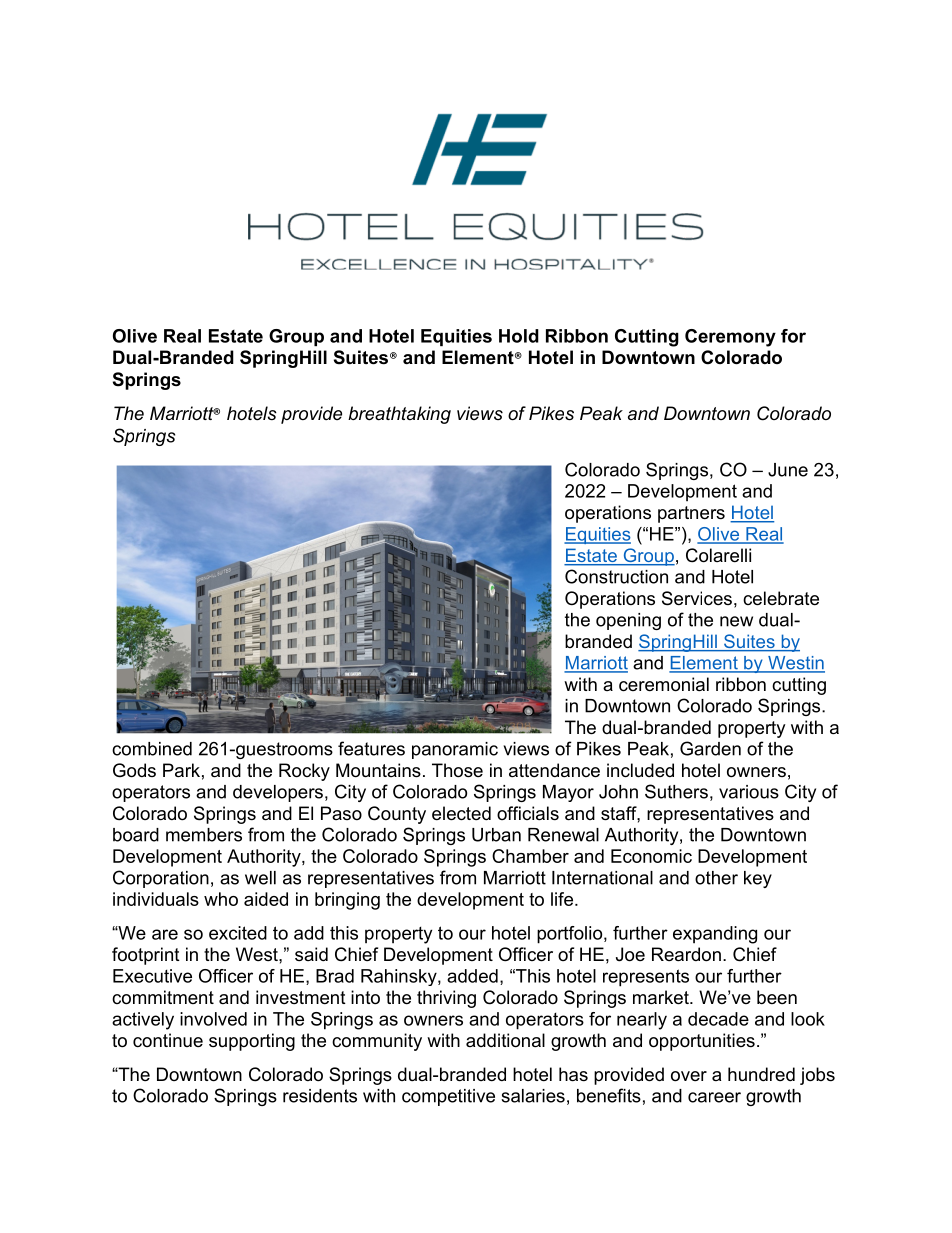 This screenshot has height=1233, width=952. I want to click on Urban, so click(496, 835).
